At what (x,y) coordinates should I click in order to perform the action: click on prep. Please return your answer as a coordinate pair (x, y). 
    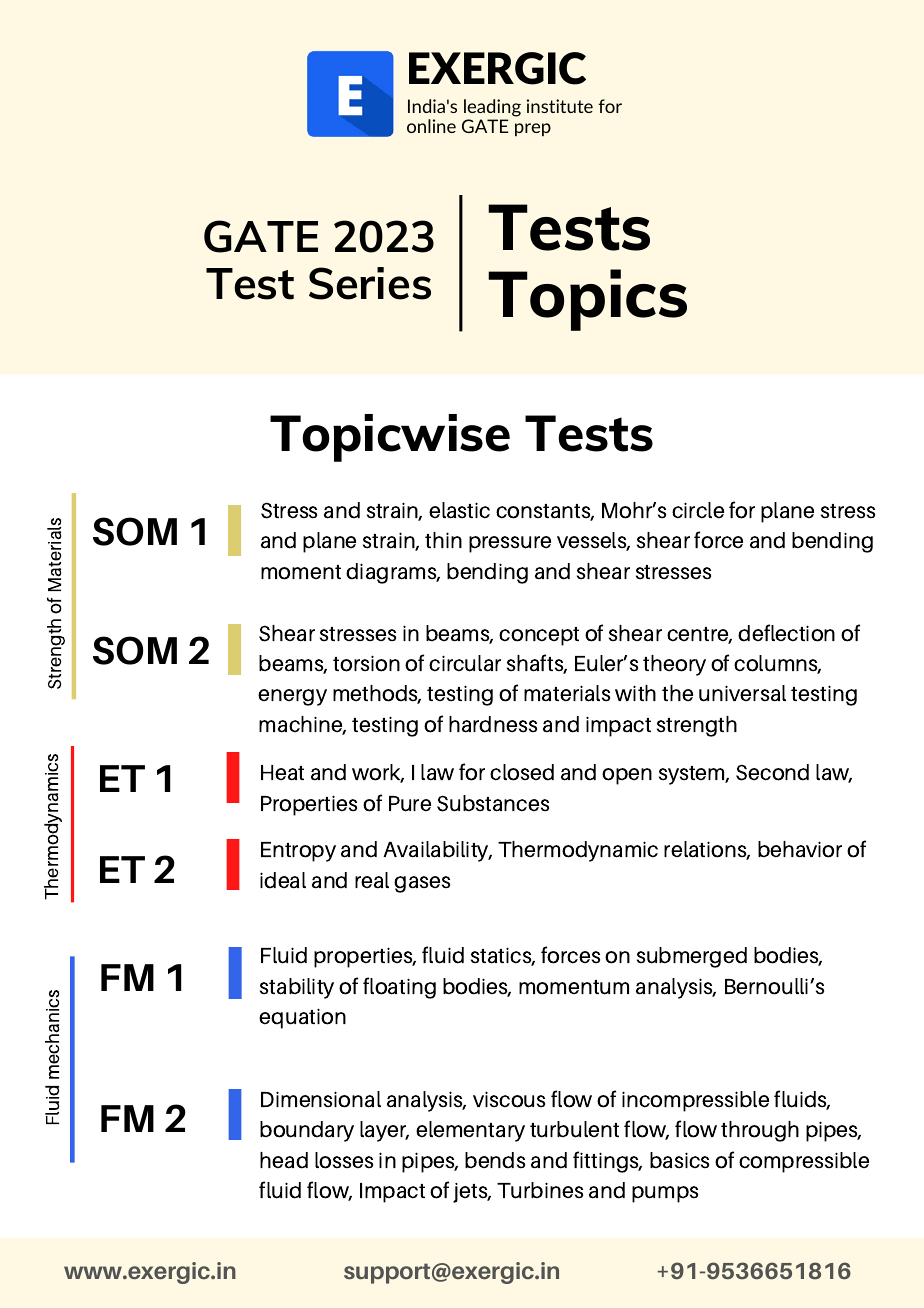
    Looking at the image, I should click on (533, 129).
